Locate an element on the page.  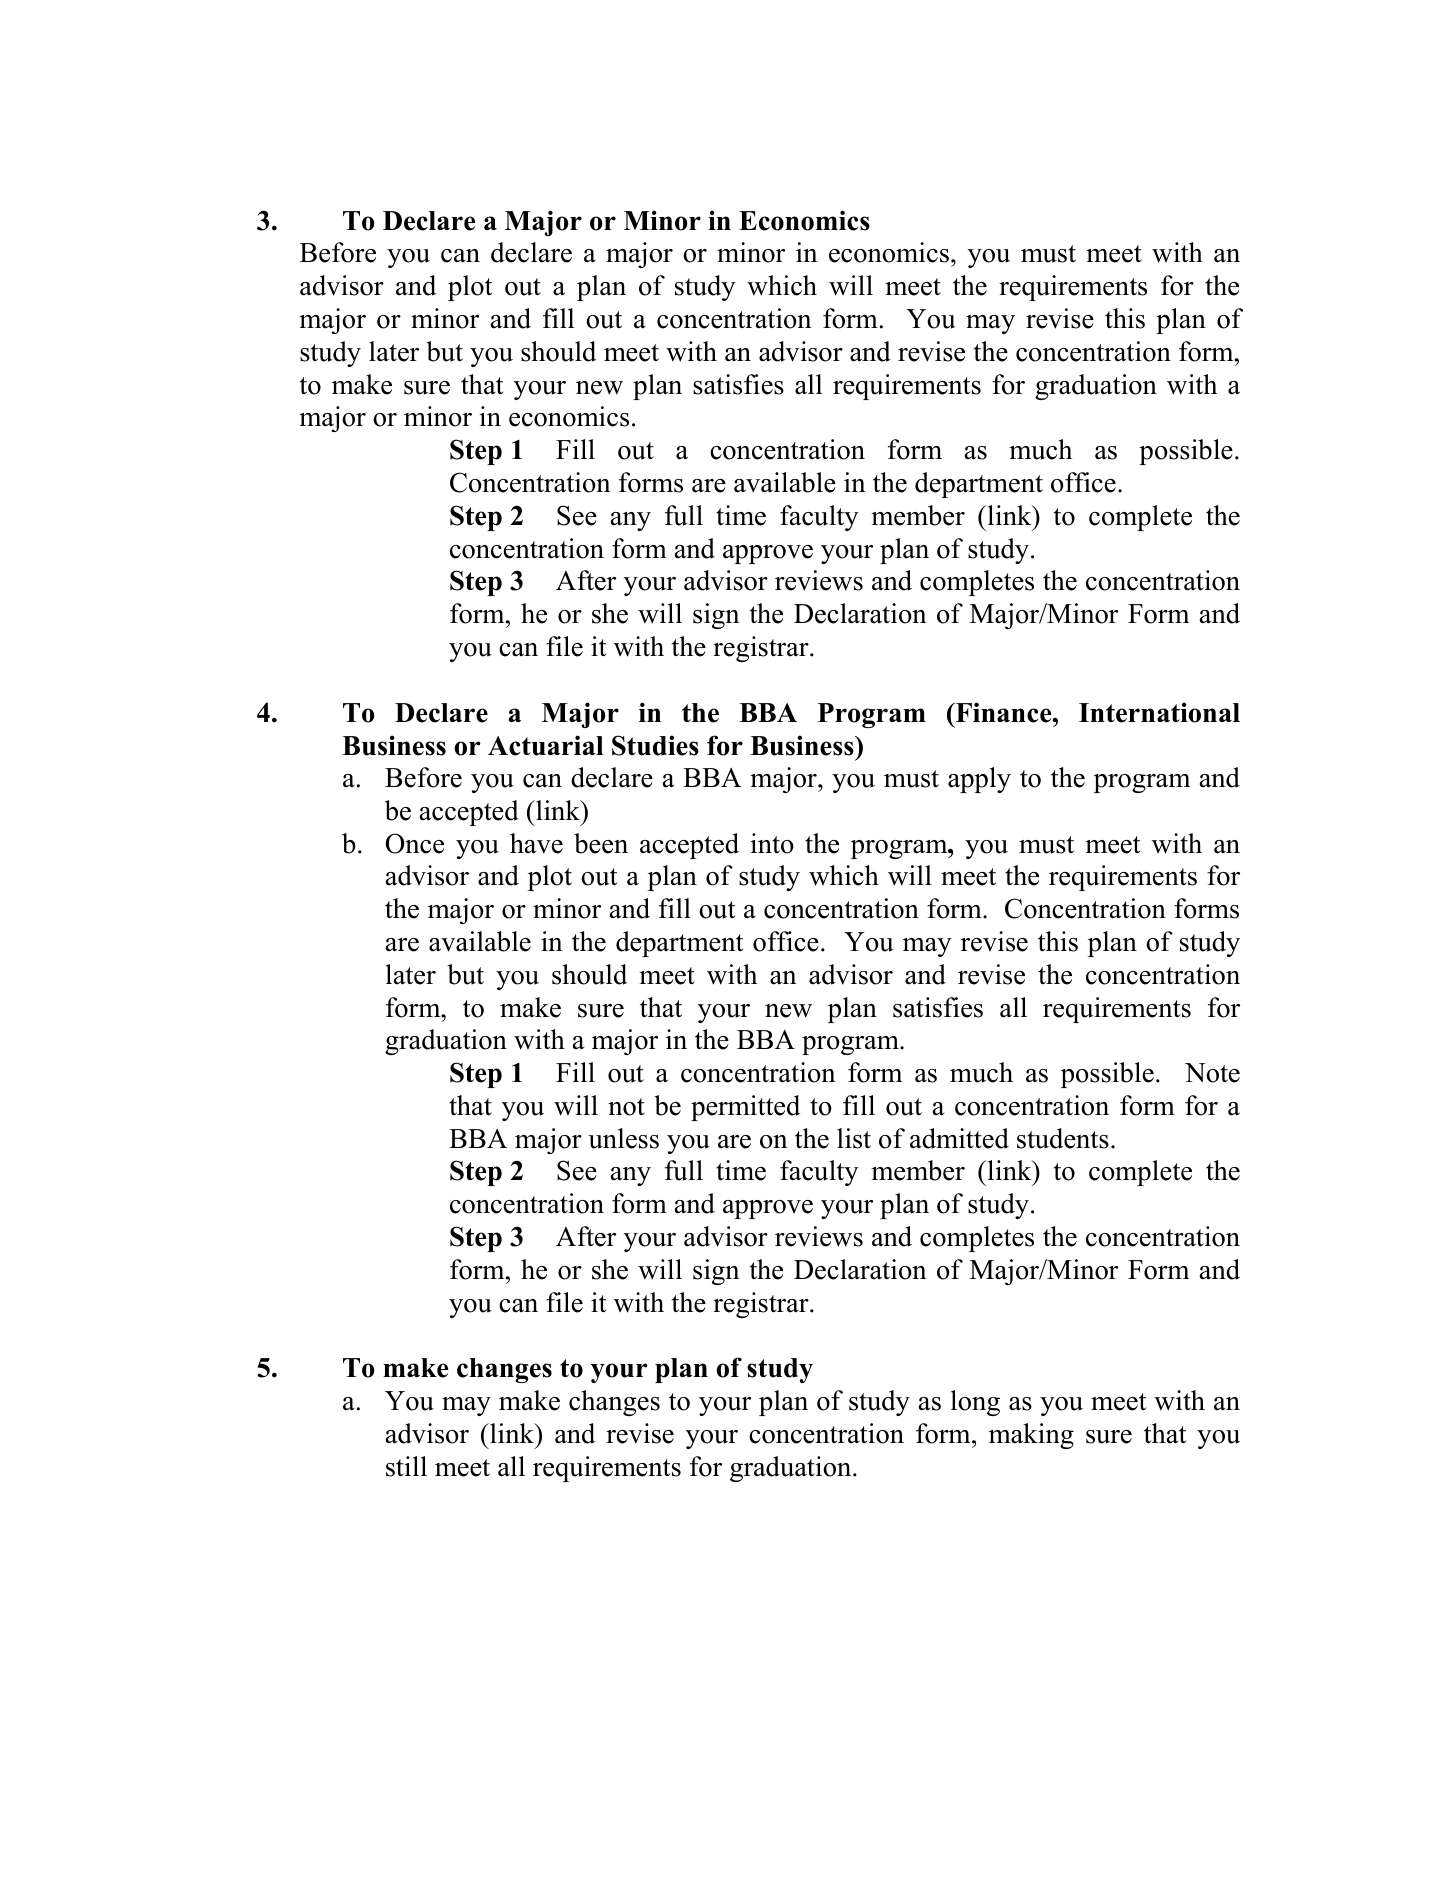
making is located at coordinates (1031, 1436).
